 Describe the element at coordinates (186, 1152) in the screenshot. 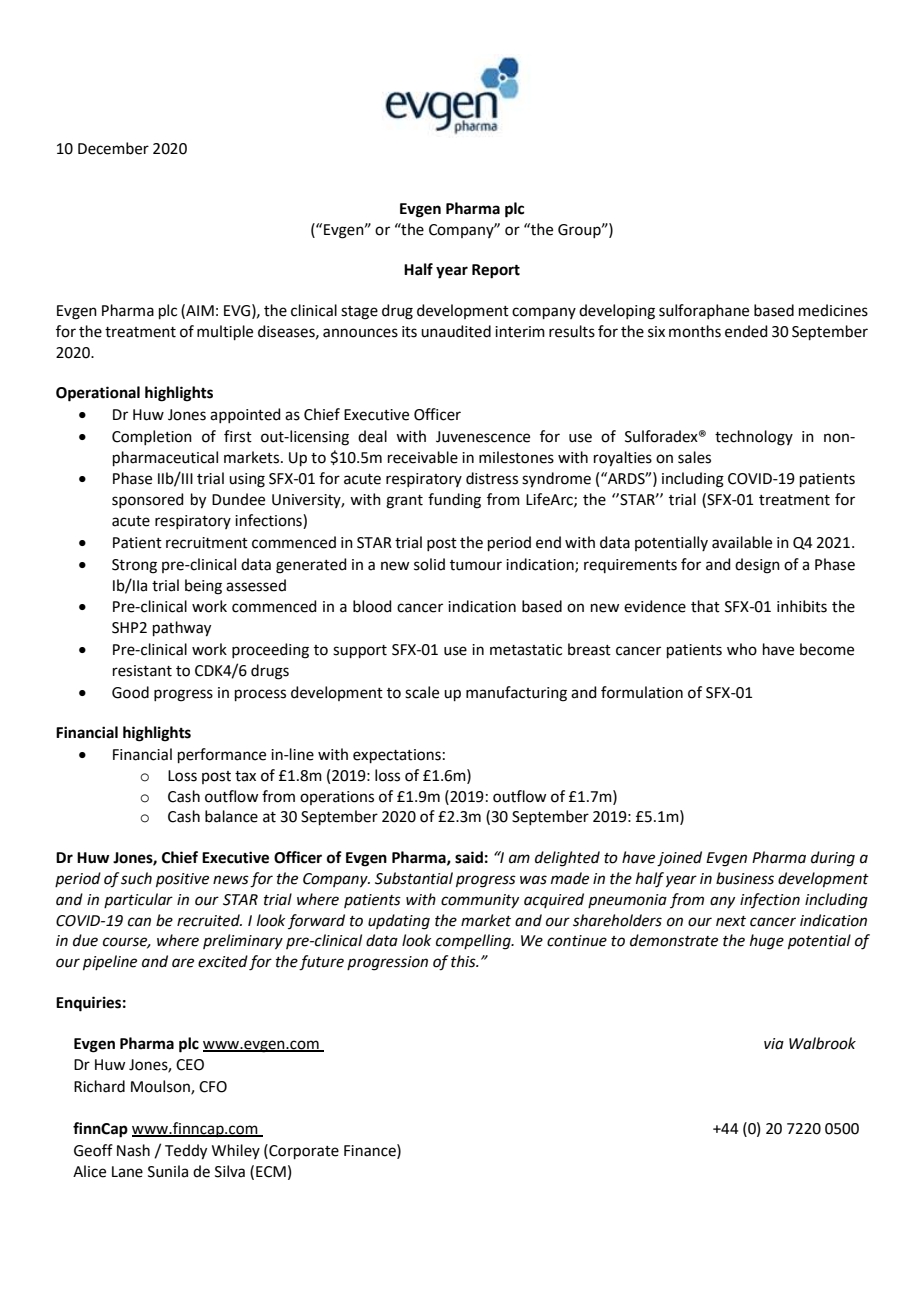

I see `Teddy` at that location.
